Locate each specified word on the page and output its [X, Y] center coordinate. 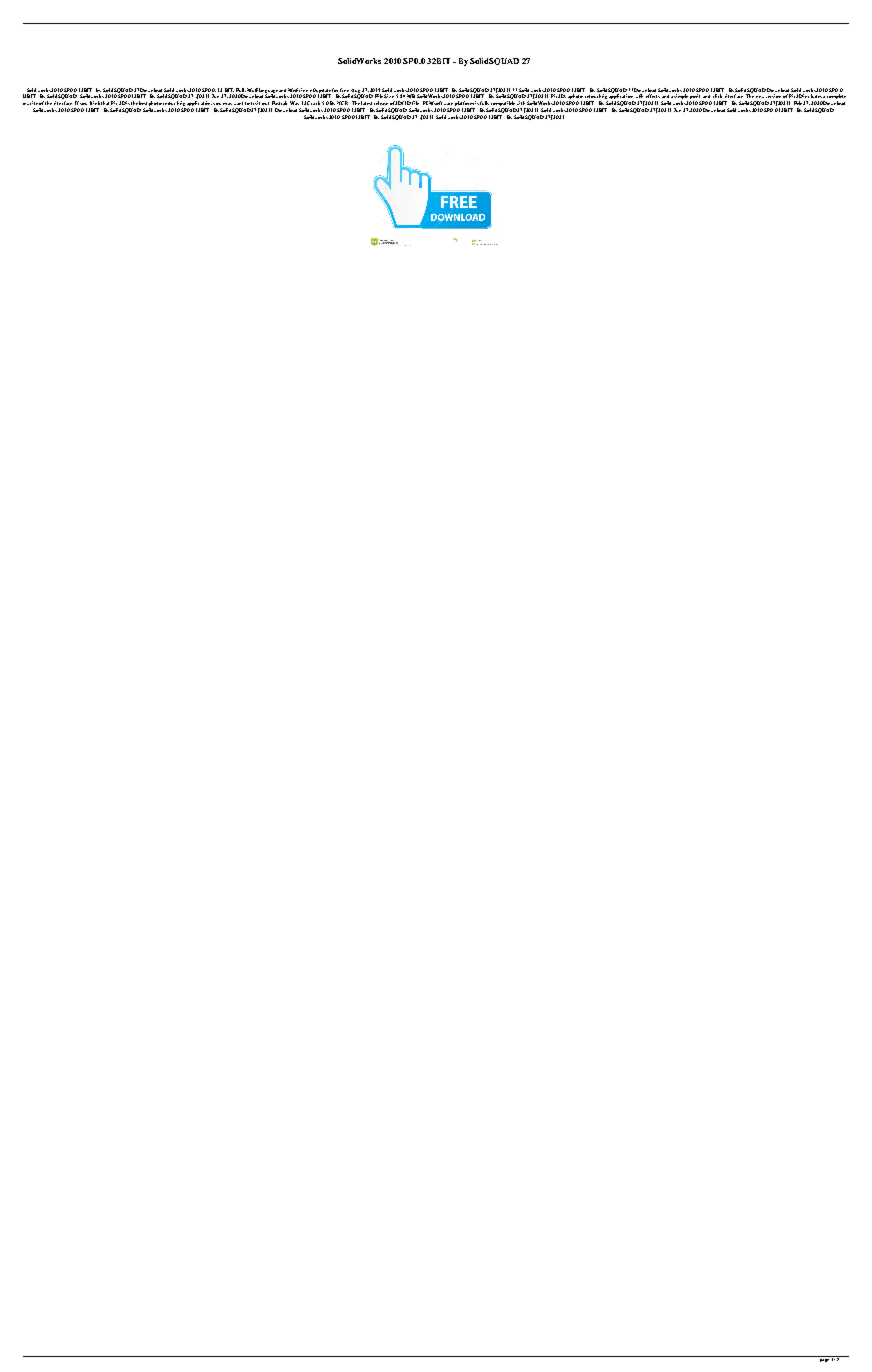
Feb [799, 103]
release [381, 103]
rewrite [30, 103]
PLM [429, 103]
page [824, 1359]
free [344, 90]
